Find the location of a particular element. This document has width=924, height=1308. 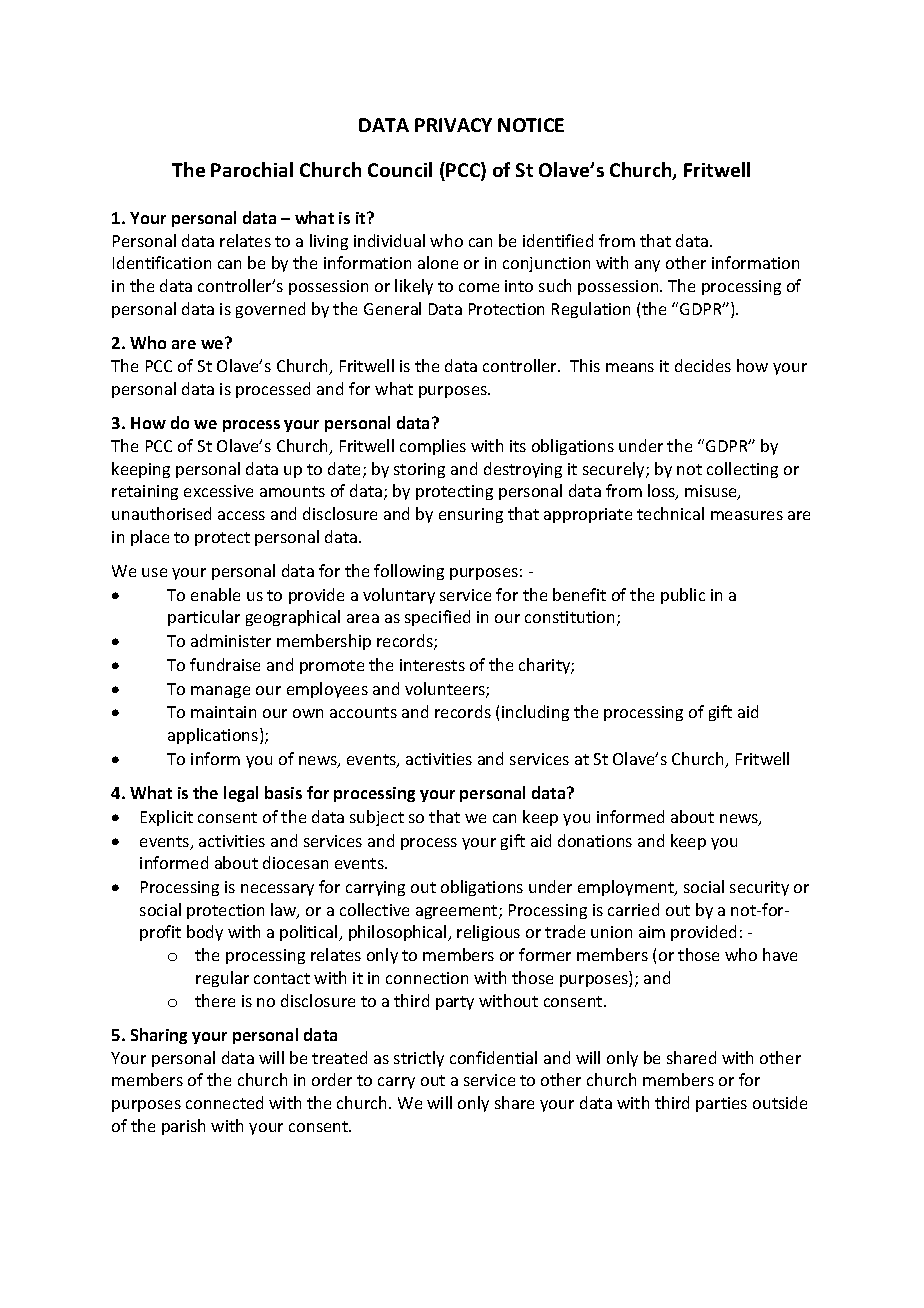

complies is located at coordinates (433, 447).
